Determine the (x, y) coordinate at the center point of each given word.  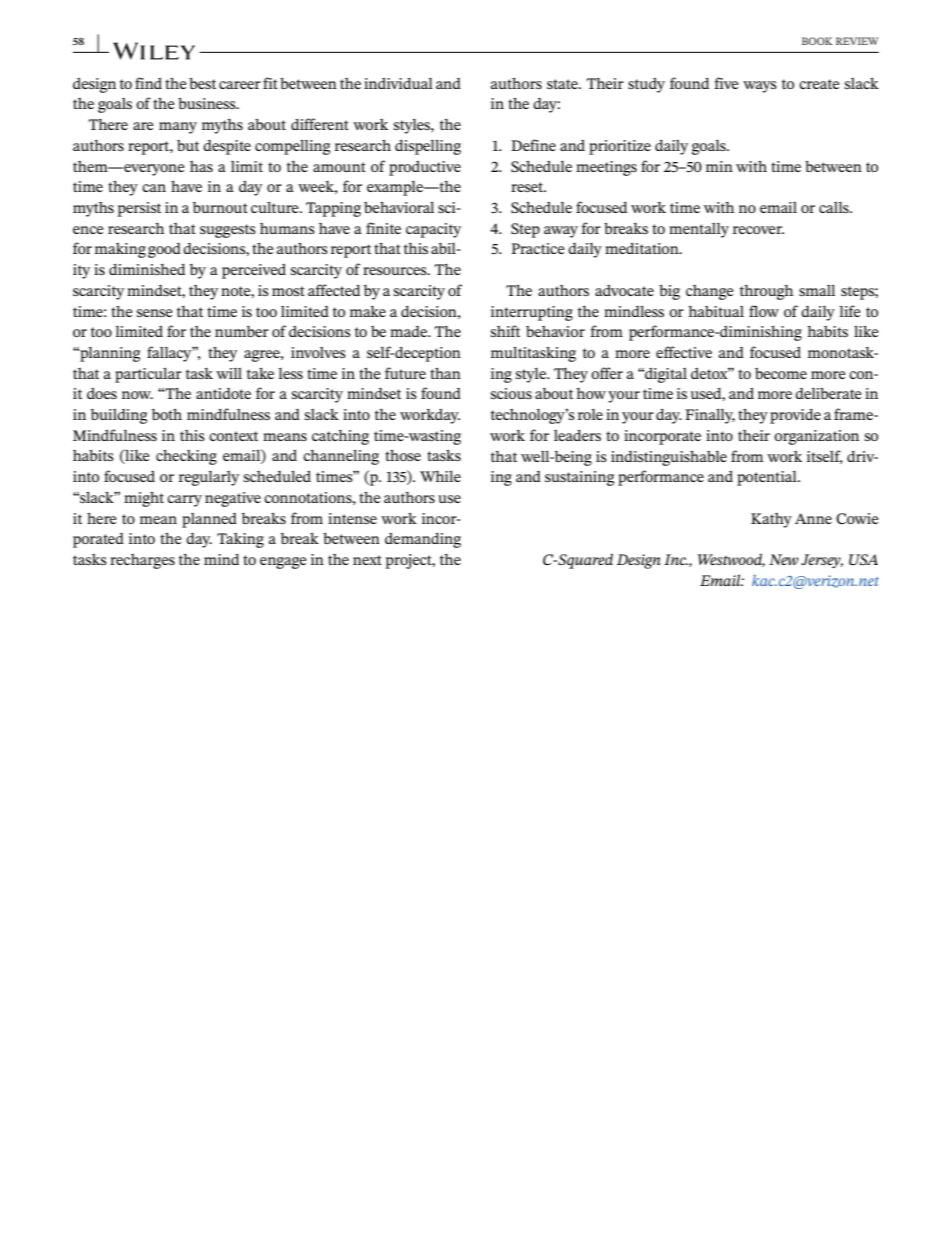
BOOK (817, 41)
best (202, 83)
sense (155, 313)
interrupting (532, 313)
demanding (423, 540)
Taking (240, 540)
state (563, 84)
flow (764, 311)
